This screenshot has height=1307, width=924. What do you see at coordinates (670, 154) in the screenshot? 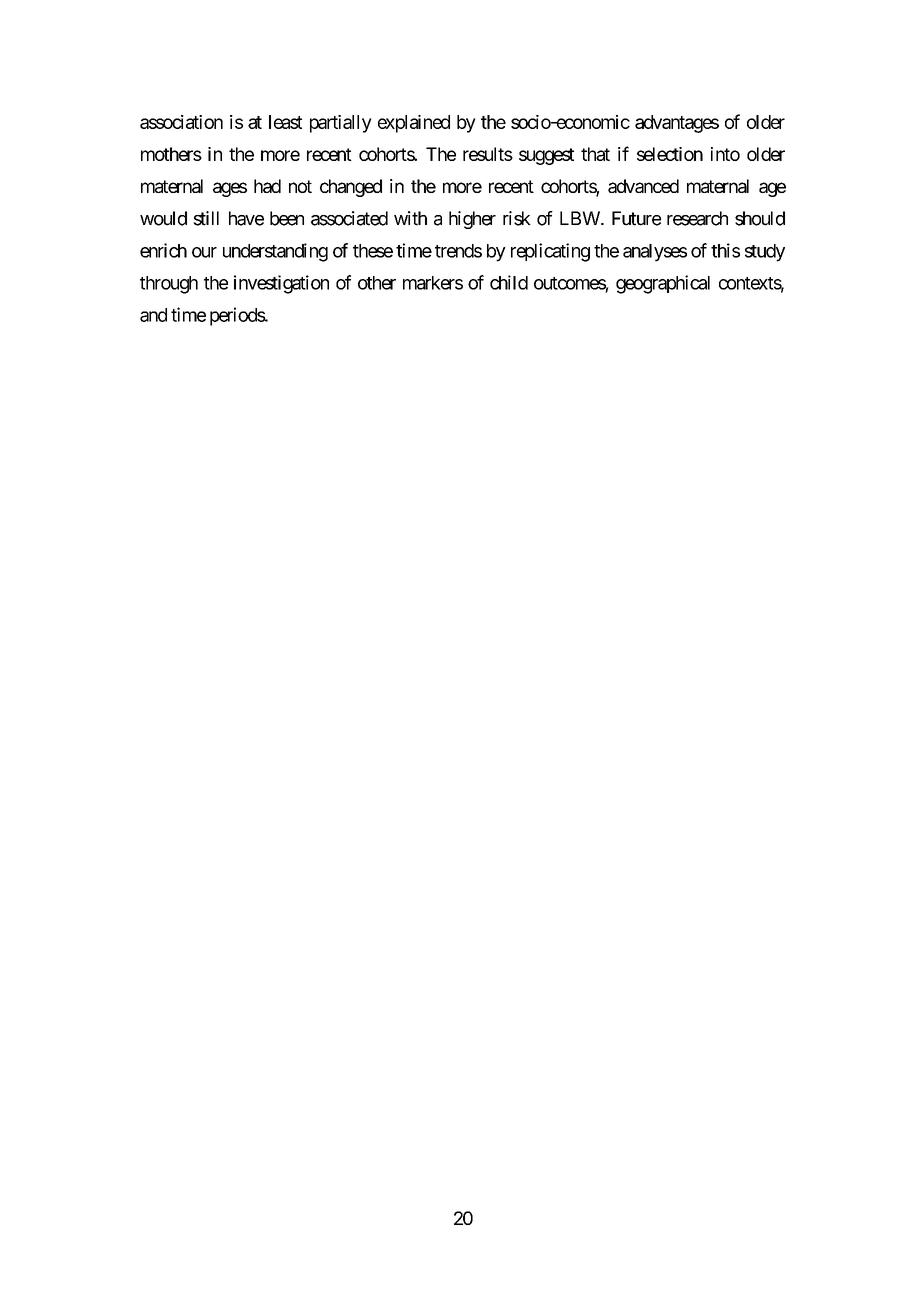
I see `selection` at bounding box center [670, 154].
